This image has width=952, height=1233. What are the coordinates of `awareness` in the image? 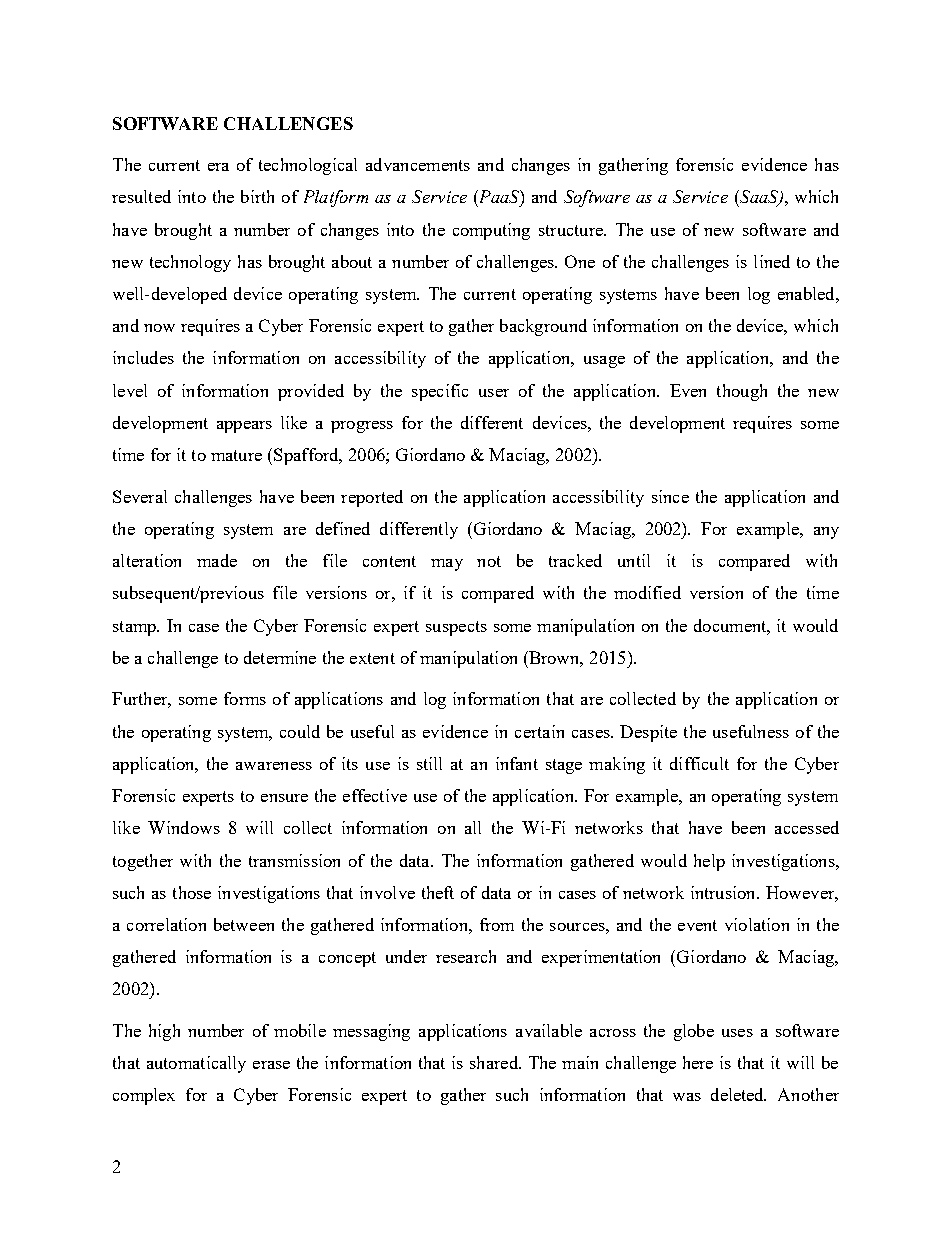 It's located at (274, 766).
